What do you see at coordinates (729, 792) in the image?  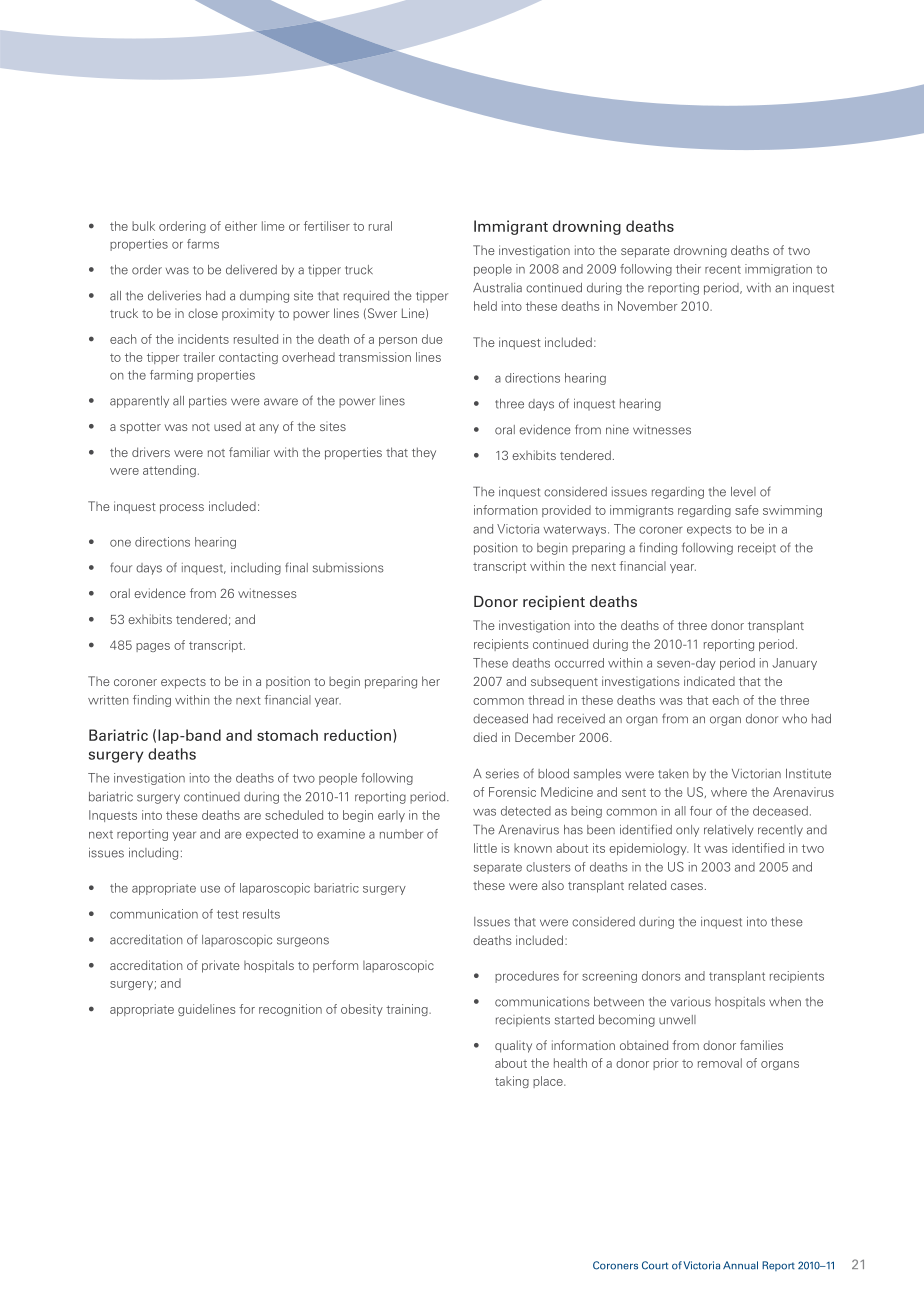 I see `where` at bounding box center [729, 792].
